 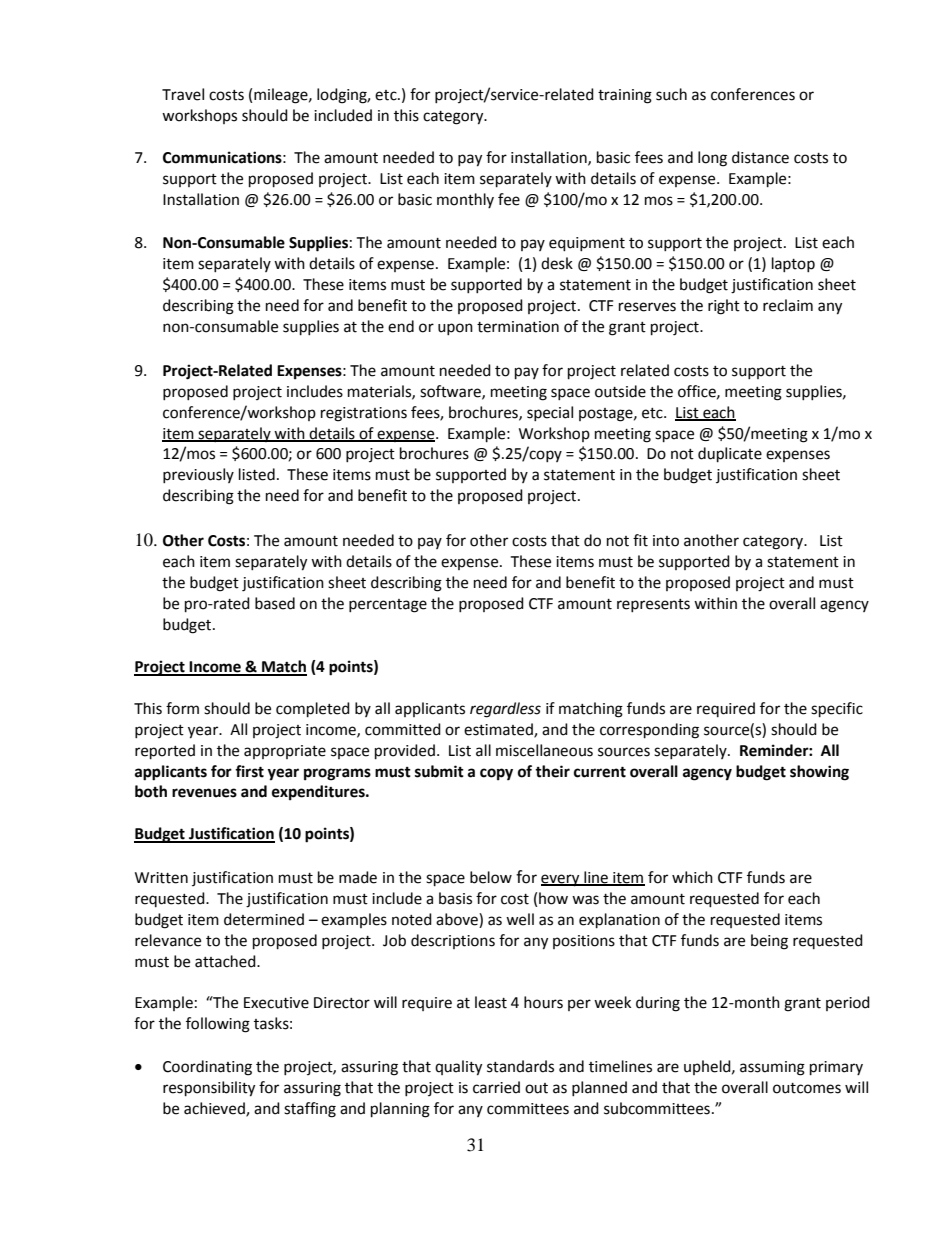 What do you see at coordinates (388, 606) in the image?
I see `percentage` at bounding box center [388, 606].
